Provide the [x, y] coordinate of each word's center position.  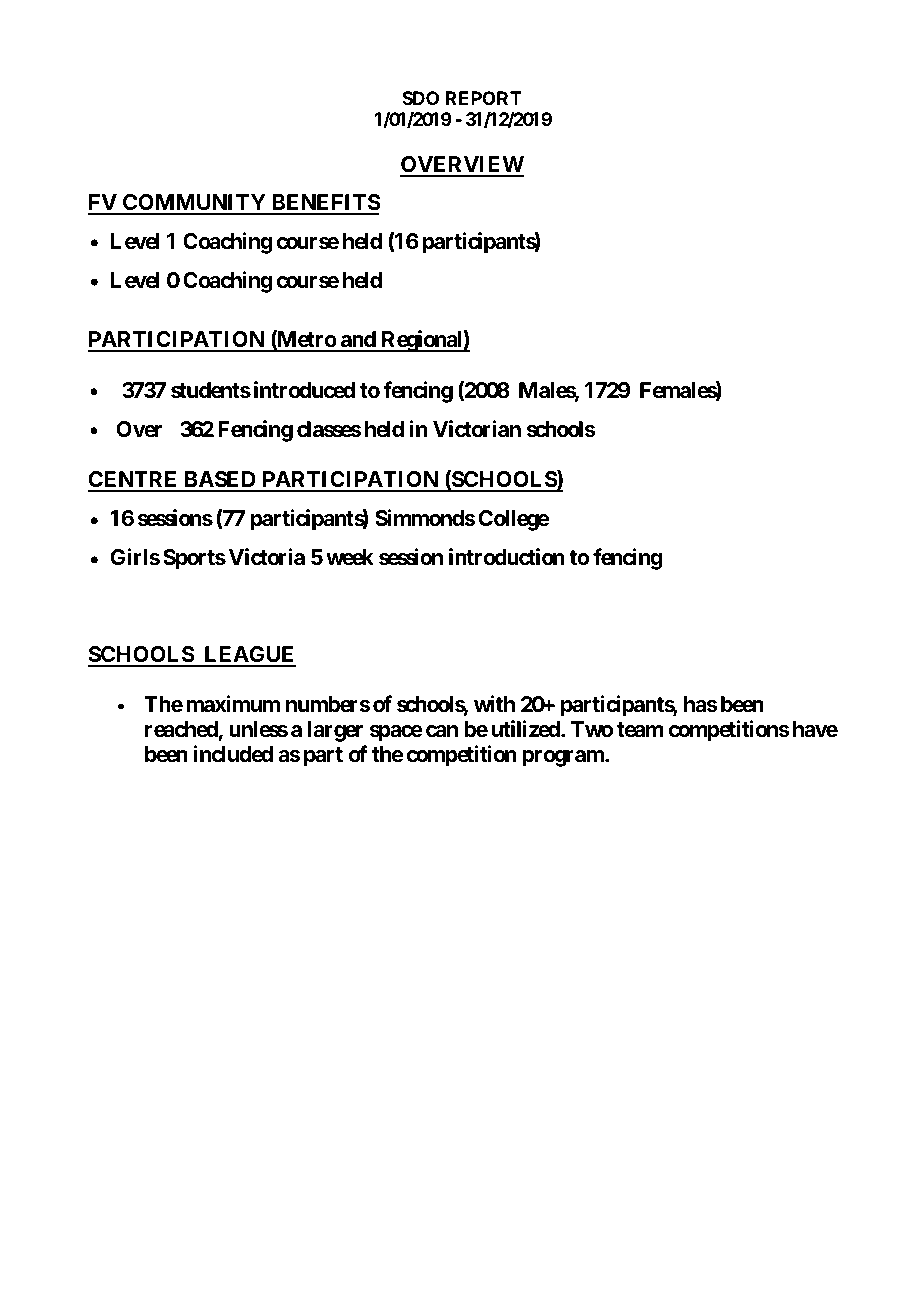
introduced [304, 390]
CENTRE [134, 481]
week [350, 557]
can [442, 731]
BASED [220, 481]
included [233, 753]
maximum [233, 703]
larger [335, 731]
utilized [527, 729]
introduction [507, 556]
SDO [420, 98]
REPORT [484, 98]
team [640, 730]
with [494, 703]
